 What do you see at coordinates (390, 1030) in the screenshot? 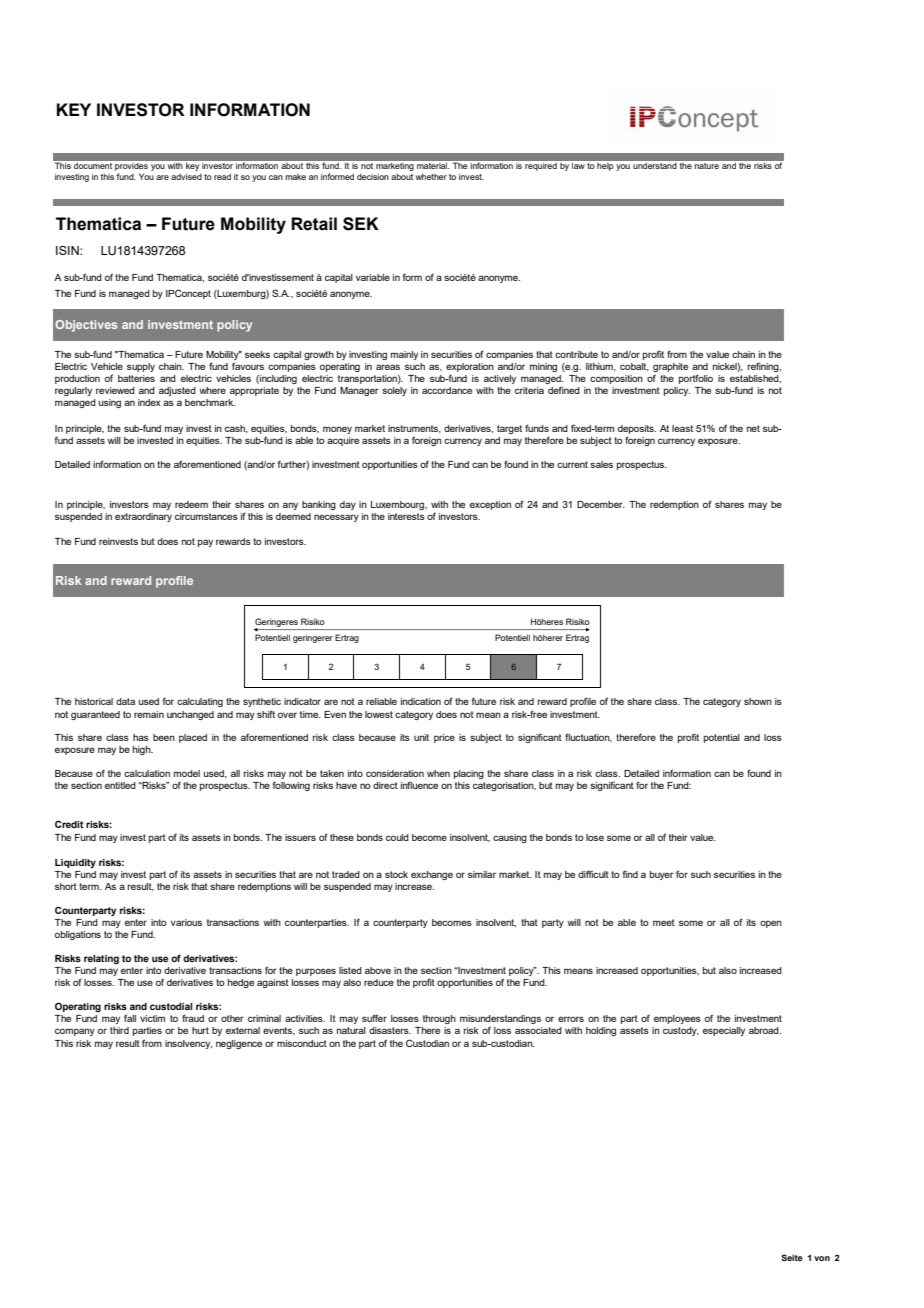
I see `disasters` at bounding box center [390, 1030].
